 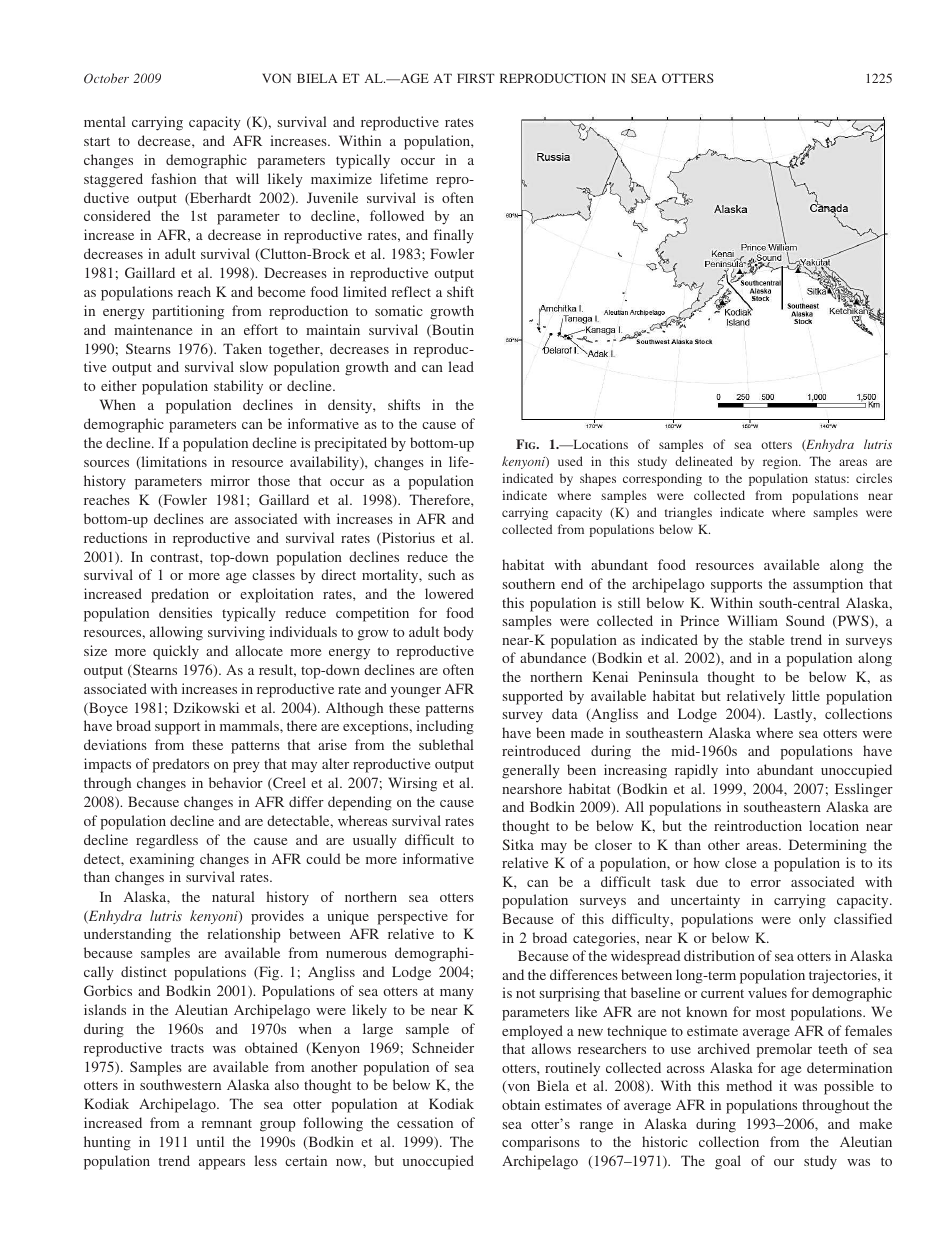 I want to click on until, so click(x=210, y=1141).
